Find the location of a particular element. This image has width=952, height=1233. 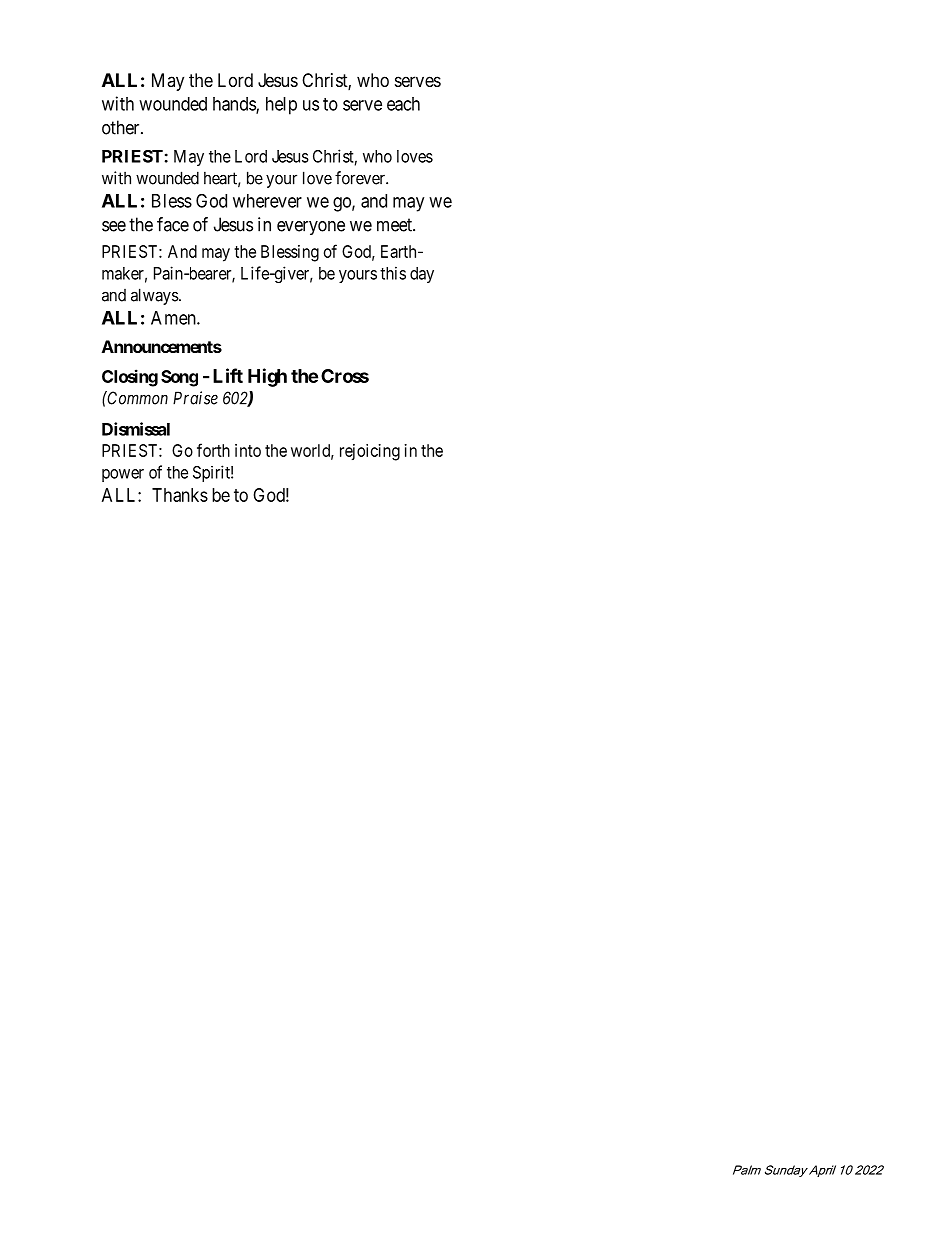

each is located at coordinates (403, 104).
